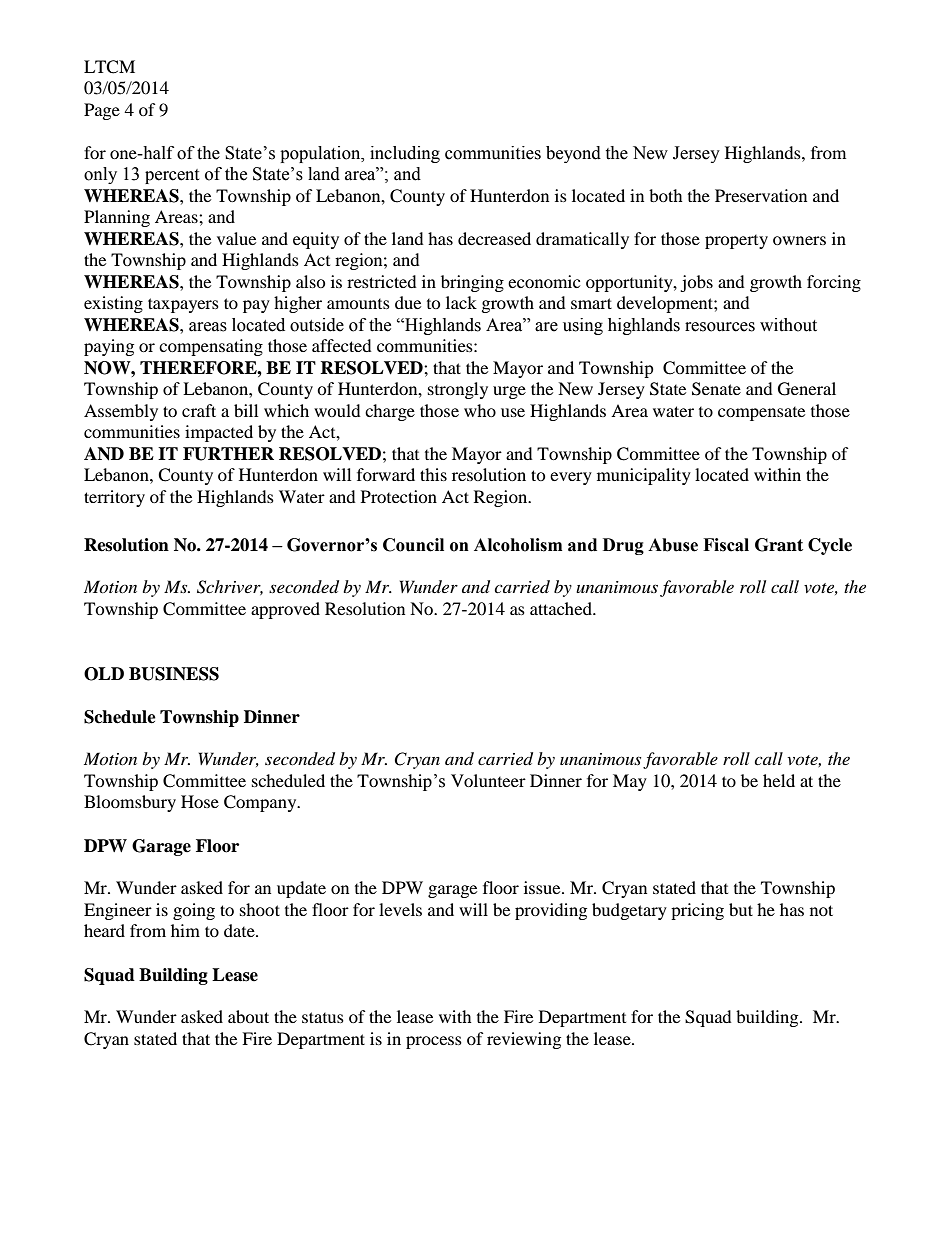 This document has width=952, height=1233. Describe the element at coordinates (434, 1042) in the document. I see `process` at that location.
